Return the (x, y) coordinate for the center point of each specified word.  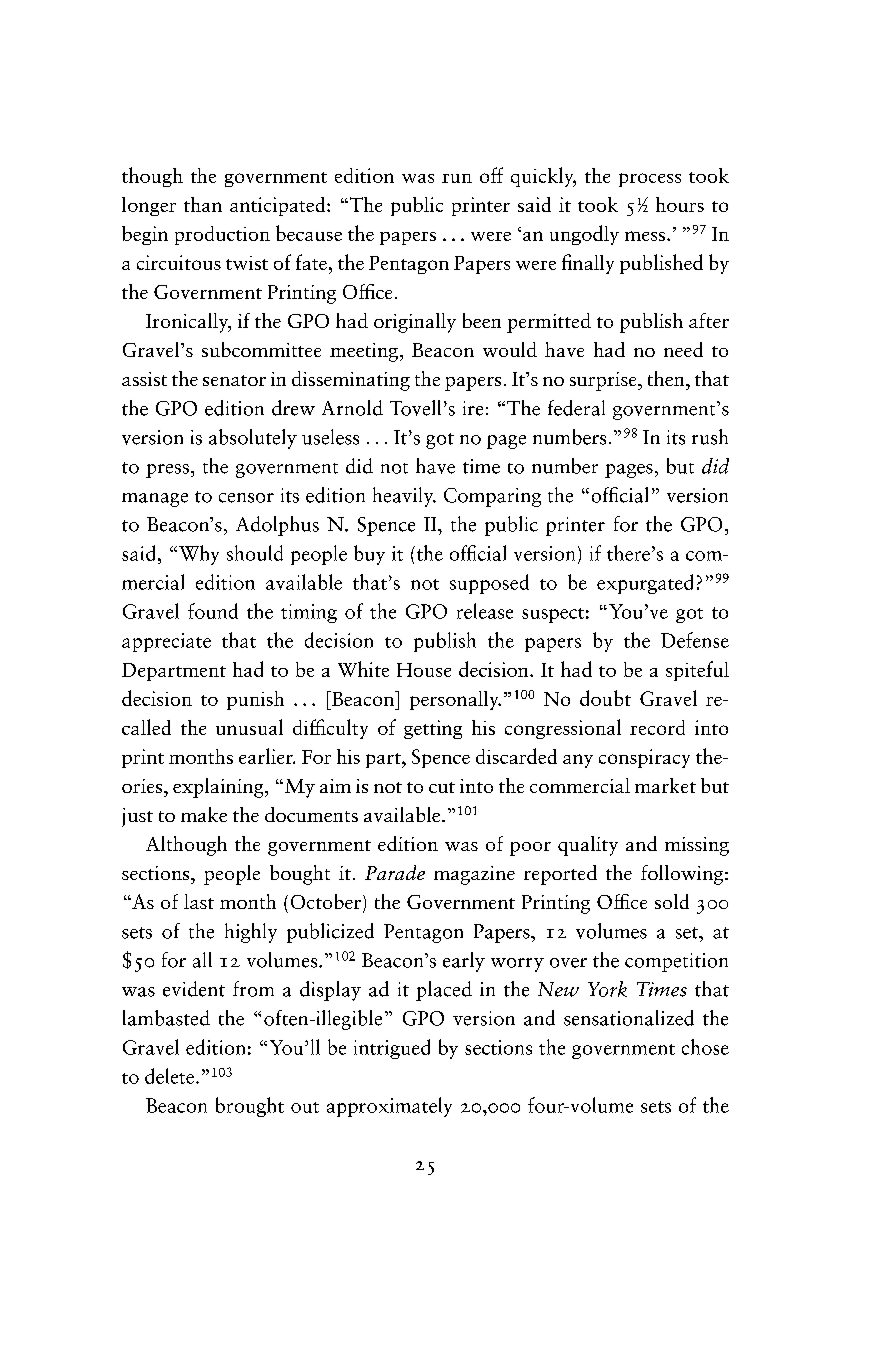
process (650, 180)
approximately (389, 1107)
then (667, 378)
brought (250, 1107)
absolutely (253, 439)
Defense (695, 640)
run (457, 178)
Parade (395, 872)
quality (588, 846)
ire (473, 408)
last (199, 901)
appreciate (166, 642)
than (203, 204)
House (424, 670)
